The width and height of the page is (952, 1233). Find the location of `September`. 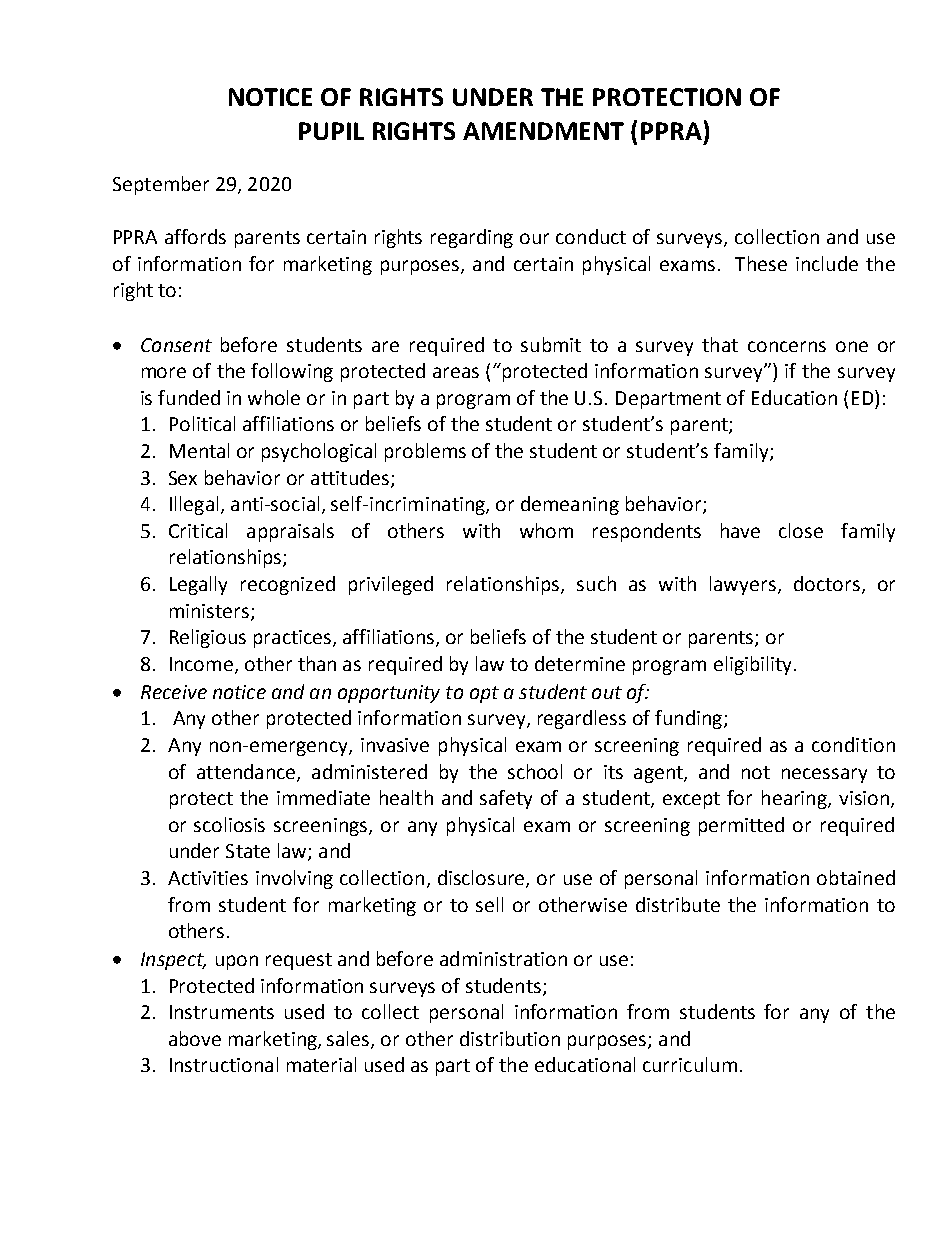

September is located at coordinates (161, 185).
